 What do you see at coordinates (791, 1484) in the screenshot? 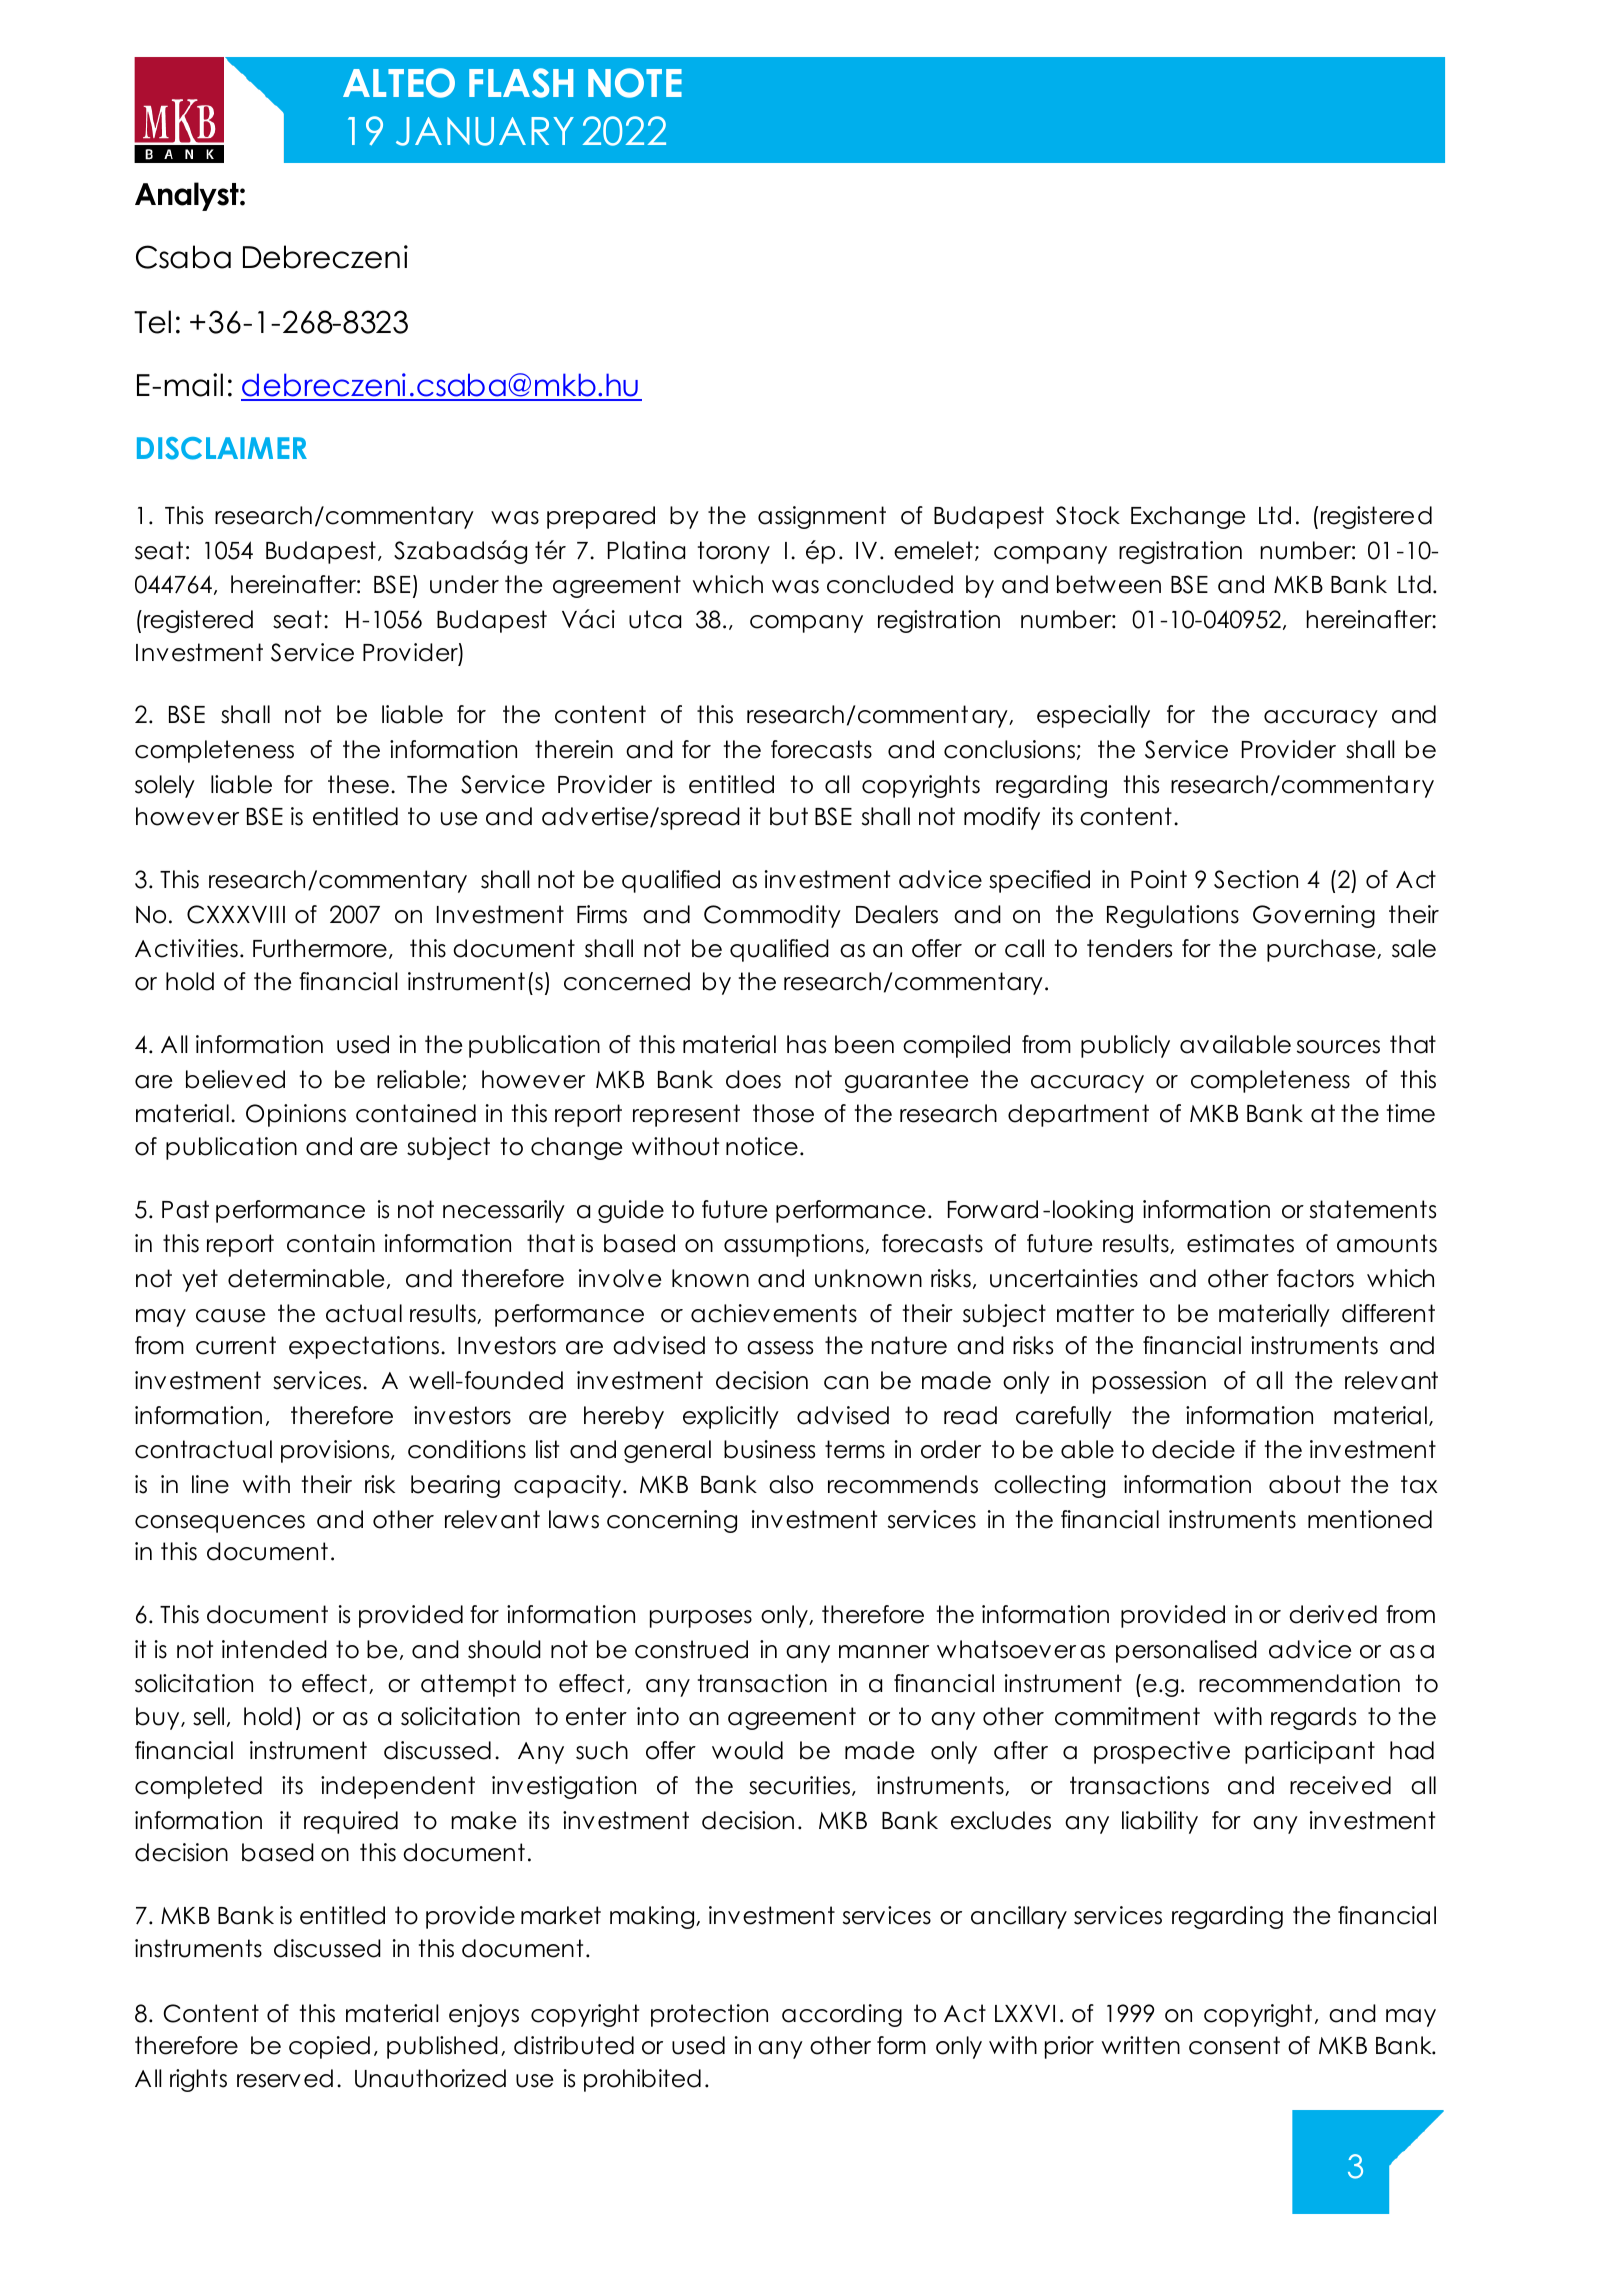
I see `also` at bounding box center [791, 1484].
